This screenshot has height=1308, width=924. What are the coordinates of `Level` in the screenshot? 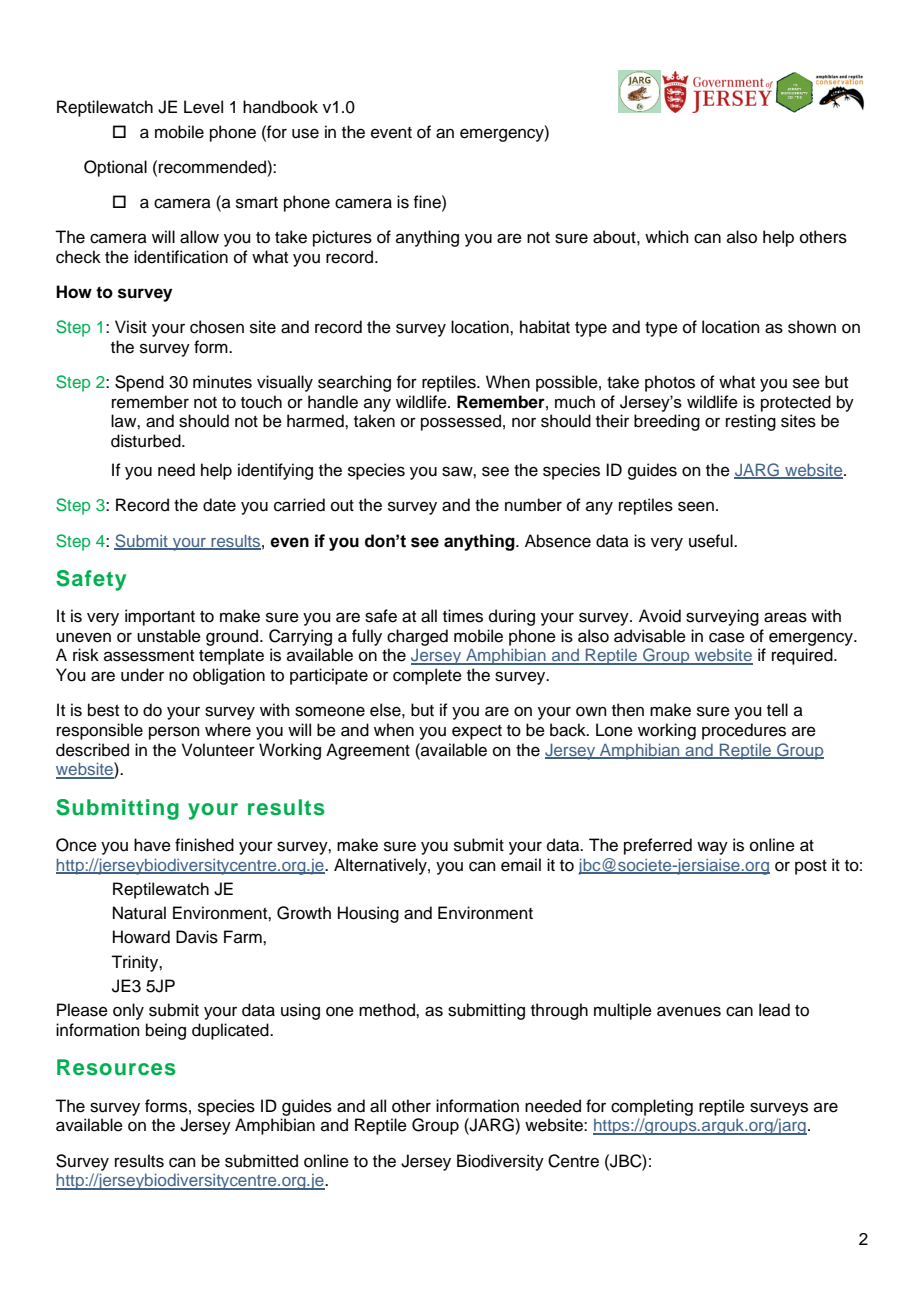 It's located at (203, 107).
